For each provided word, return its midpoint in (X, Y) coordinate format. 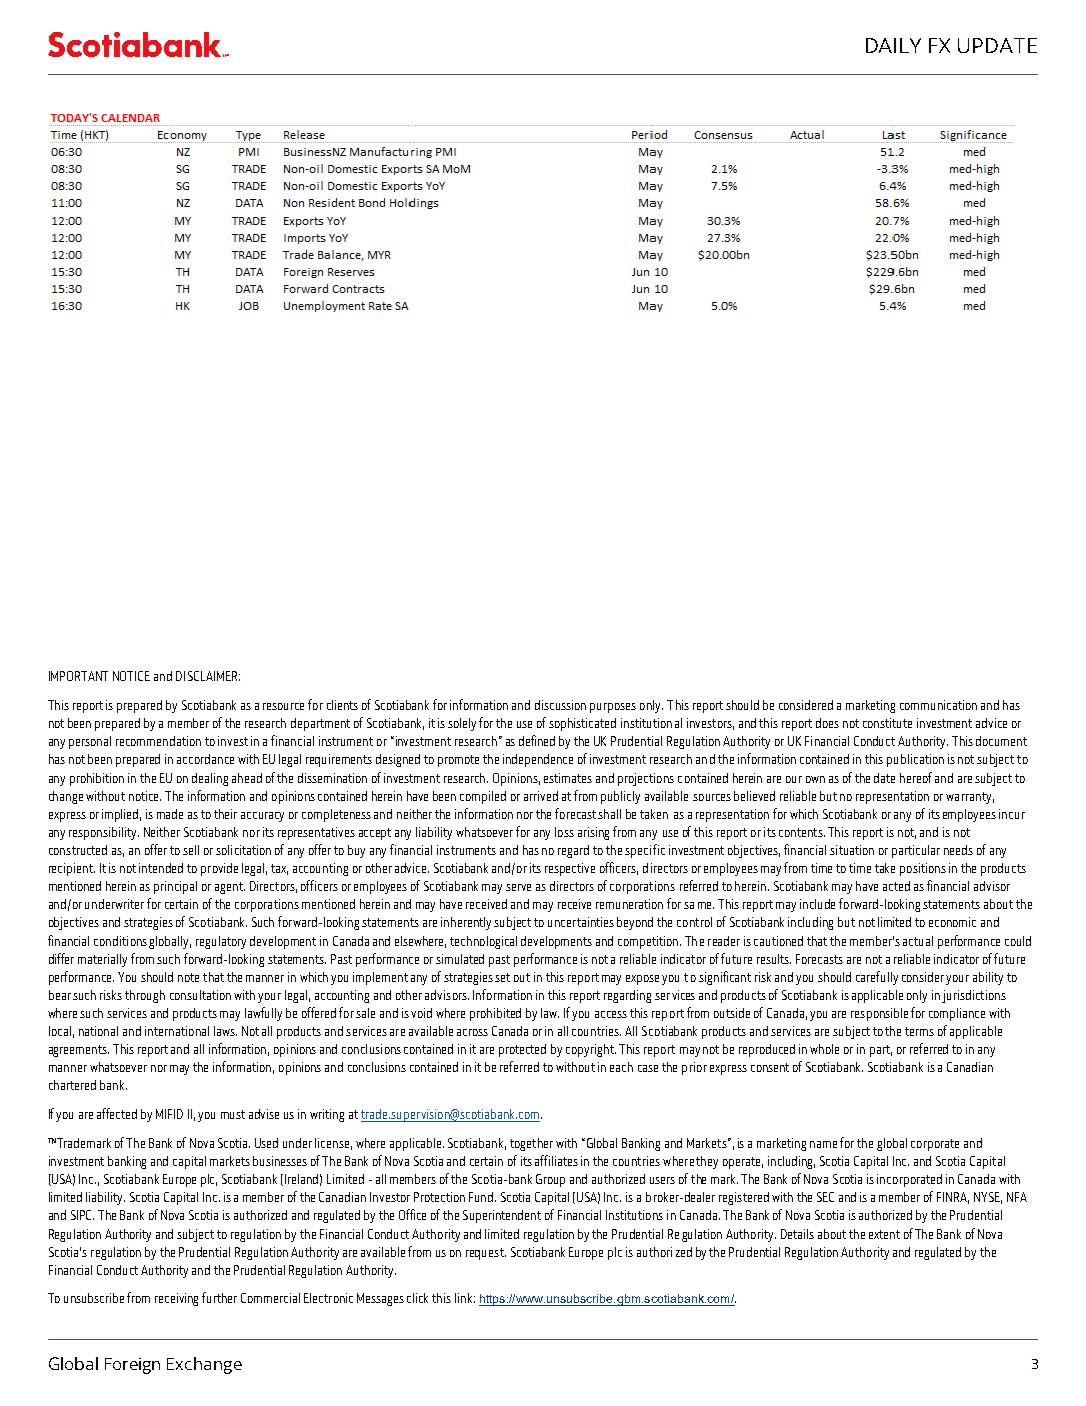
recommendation (158, 741)
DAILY (893, 45)
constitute (887, 723)
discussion (560, 705)
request (486, 1254)
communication (938, 705)
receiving (176, 1299)
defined (537, 740)
